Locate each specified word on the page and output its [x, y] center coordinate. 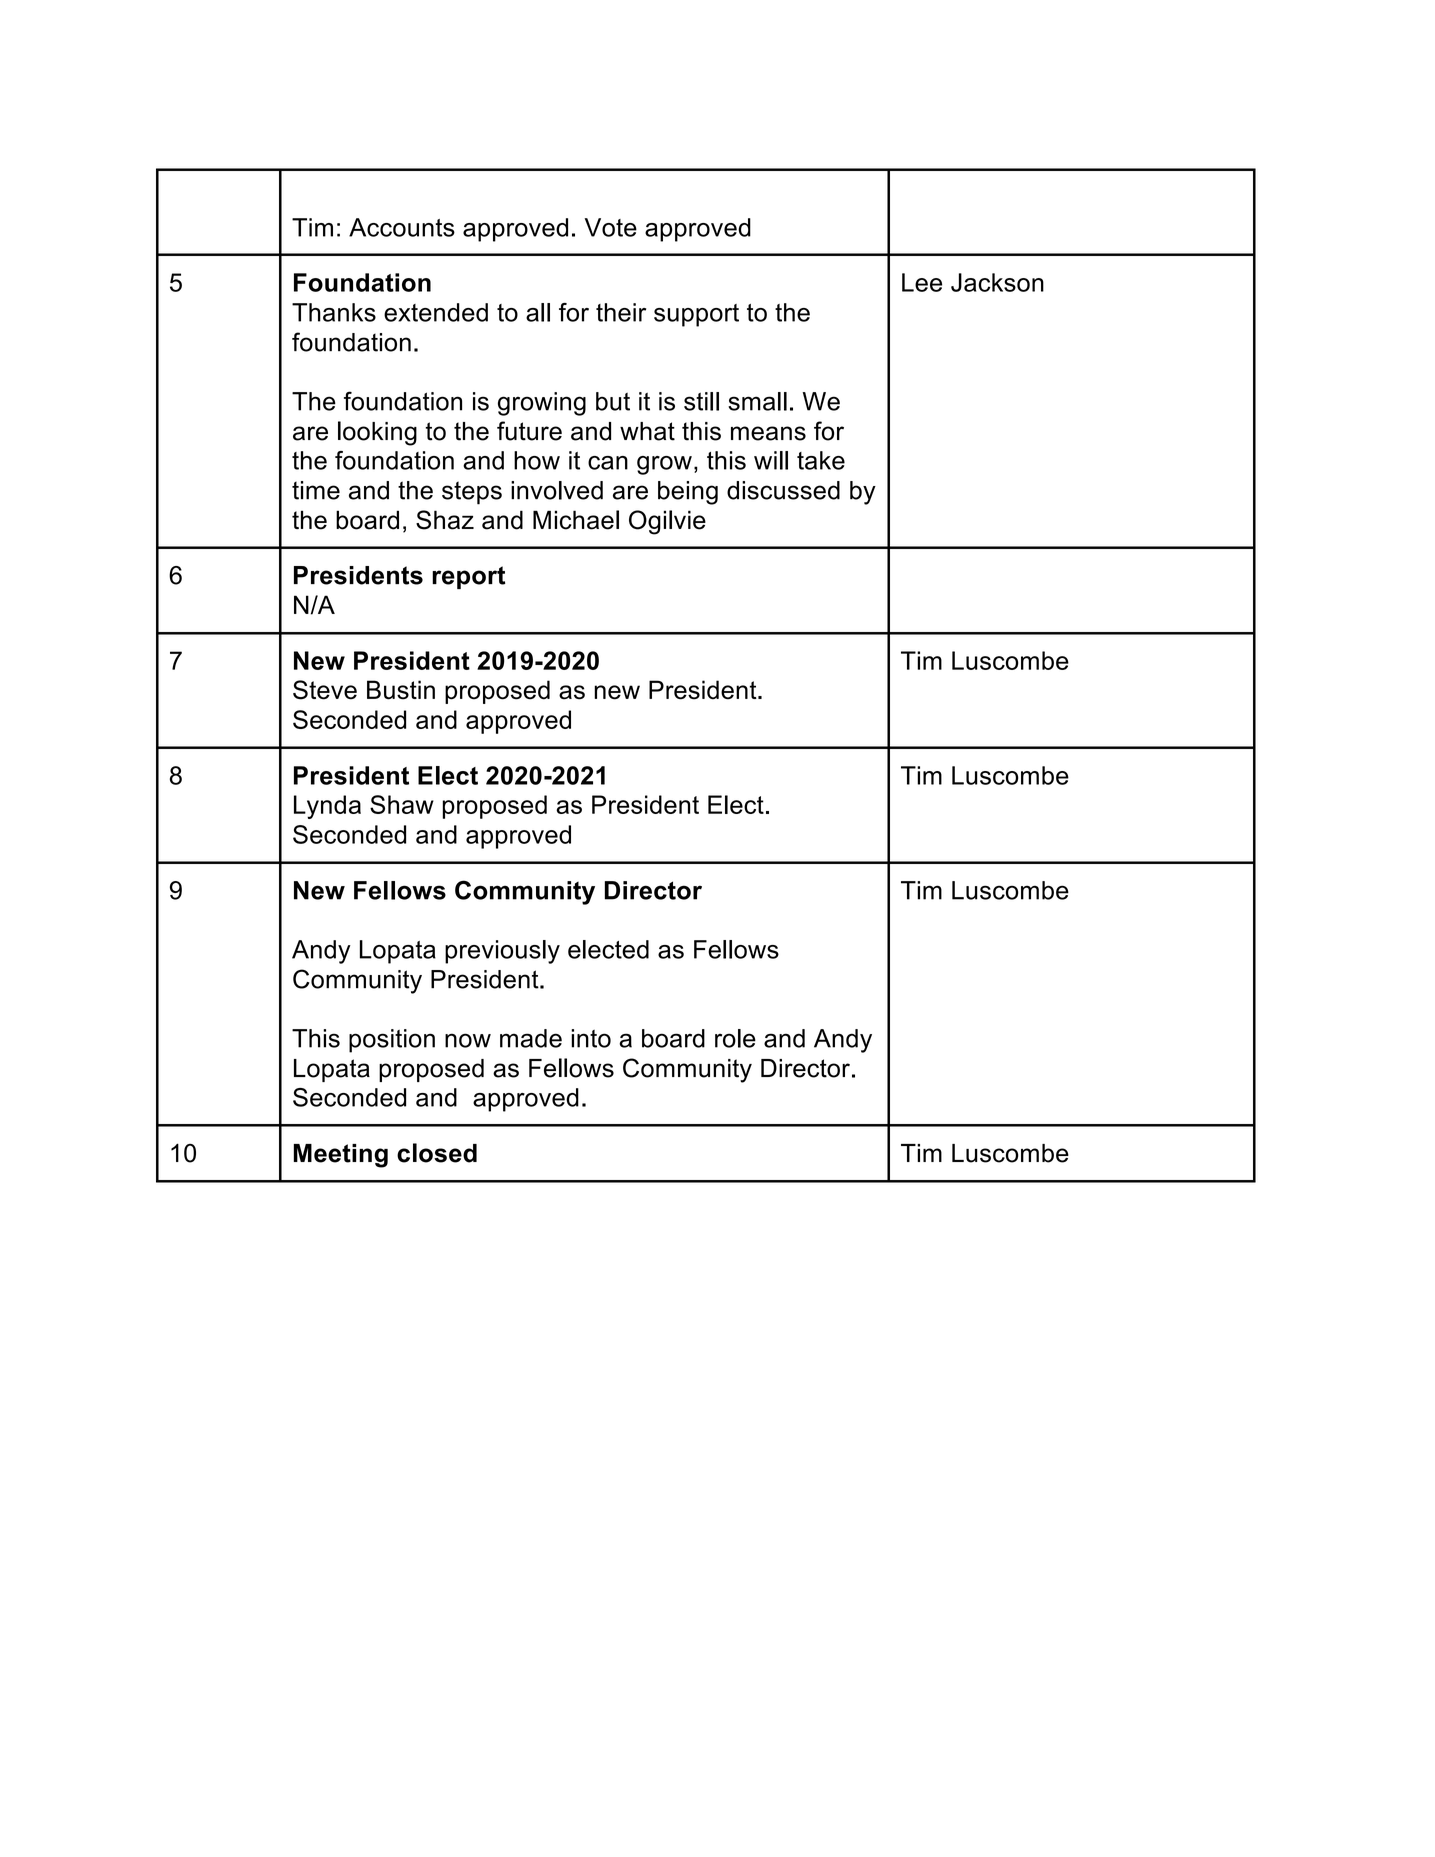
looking [377, 433]
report [468, 577]
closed [437, 1153]
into [591, 1038]
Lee [922, 282]
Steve [325, 690]
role [735, 1038]
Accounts [402, 227]
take [821, 460]
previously [502, 952]
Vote [611, 227]
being [688, 493]
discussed [783, 490]
